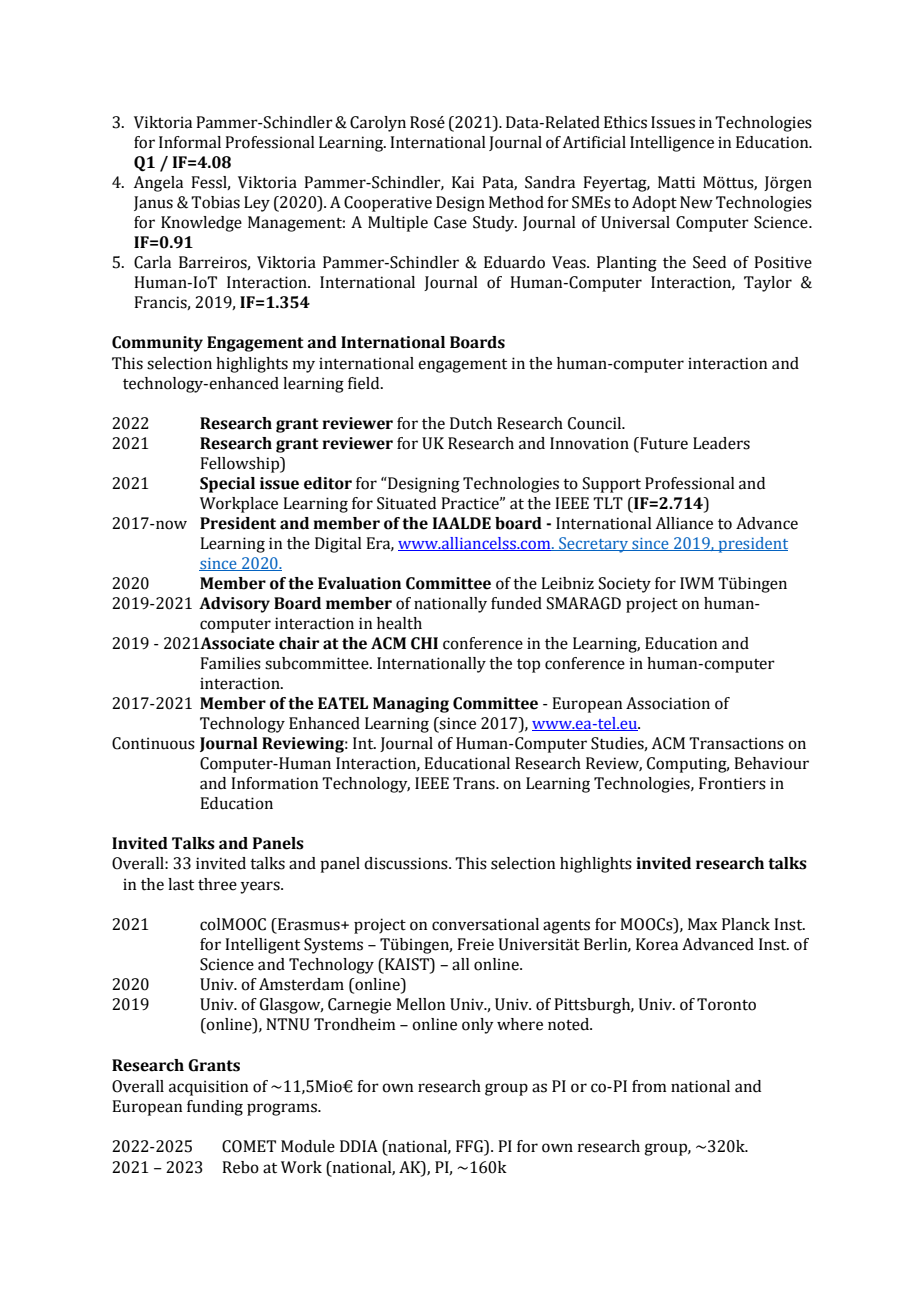 The width and height of the screenshot is (924, 1308). I want to click on from, so click(649, 1086).
